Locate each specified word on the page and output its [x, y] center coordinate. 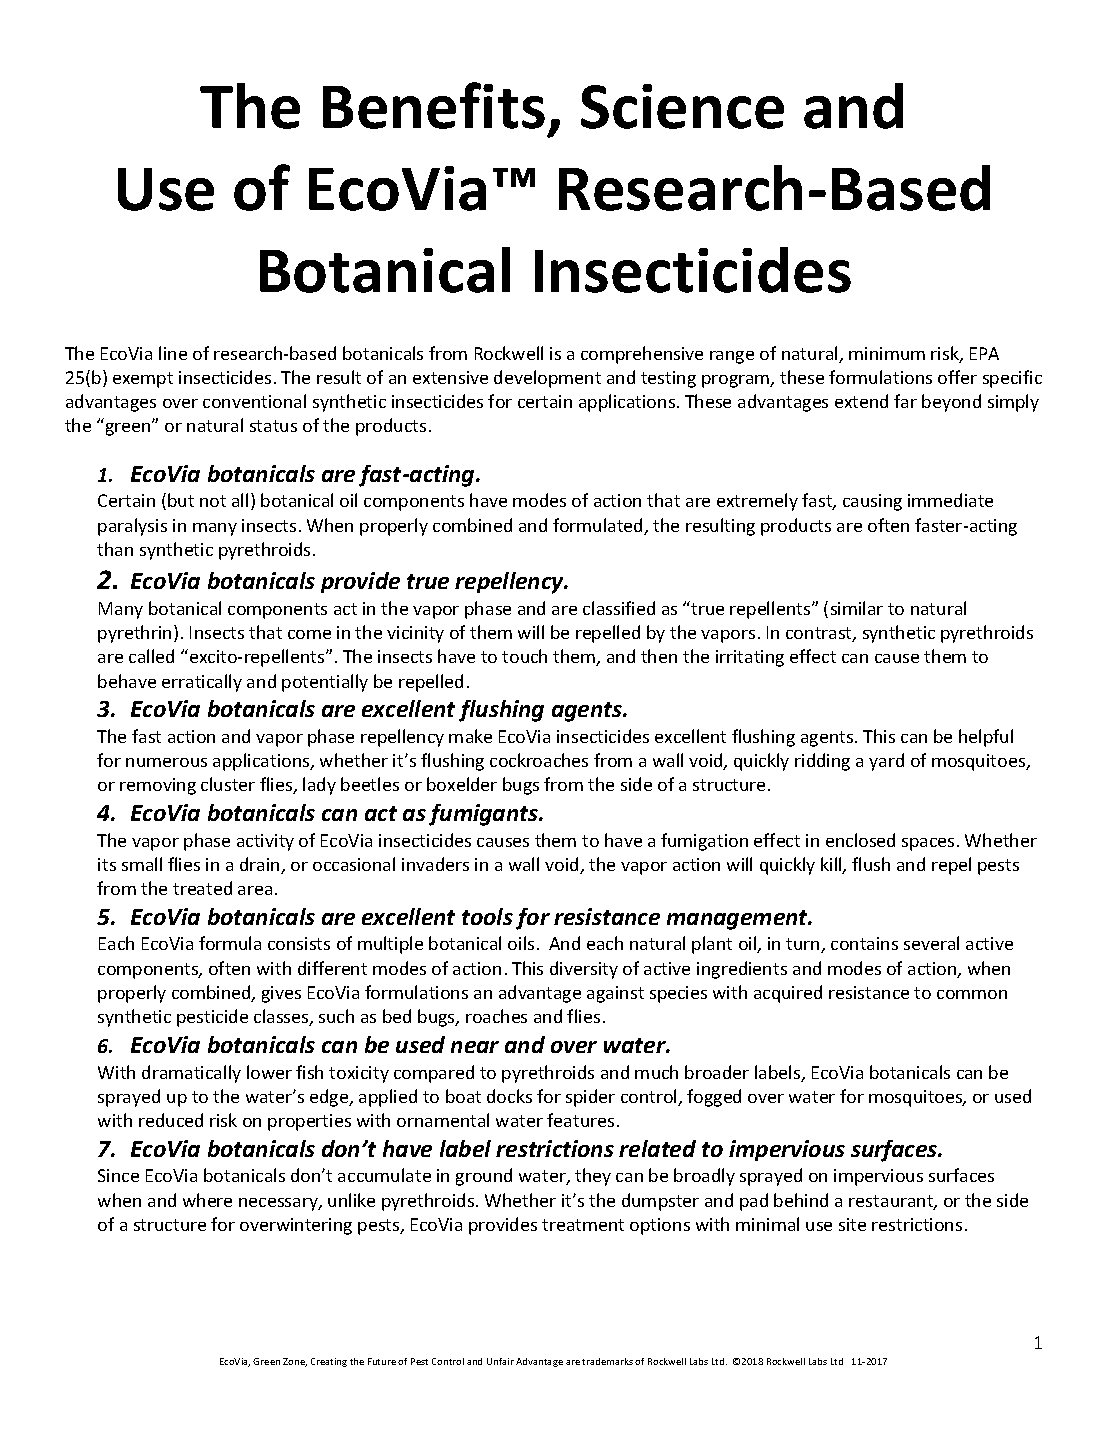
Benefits [434, 105]
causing [872, 502]
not [213, 501]
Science [682, 106]
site [852, 1224]
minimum [887, 353]
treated [202, 888]
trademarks [607, 1361]
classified [619, 608]
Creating [329, 1362]
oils [521, 943]
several [931, 943]
